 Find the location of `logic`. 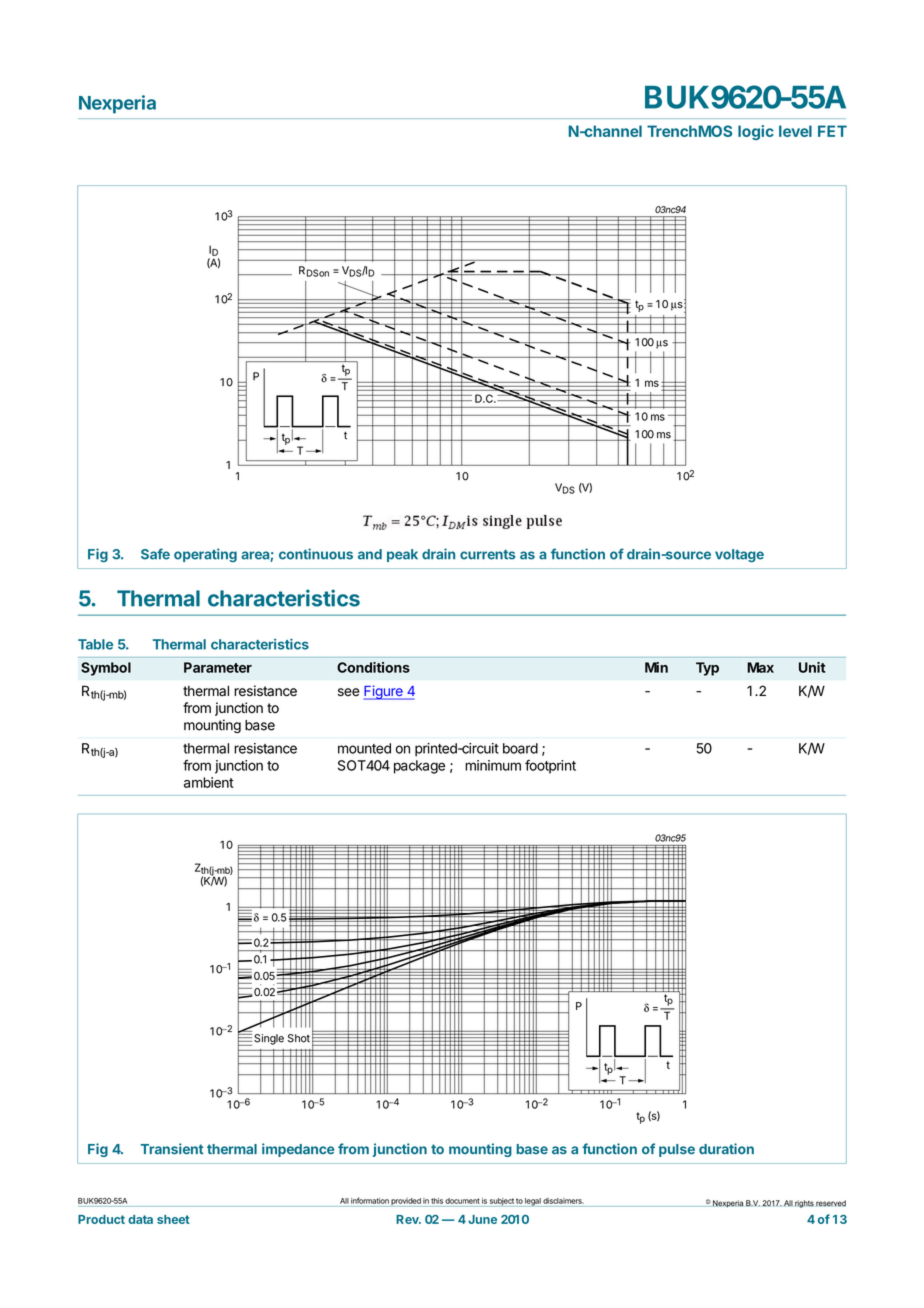

logic is located at coordinates (756, 132).
